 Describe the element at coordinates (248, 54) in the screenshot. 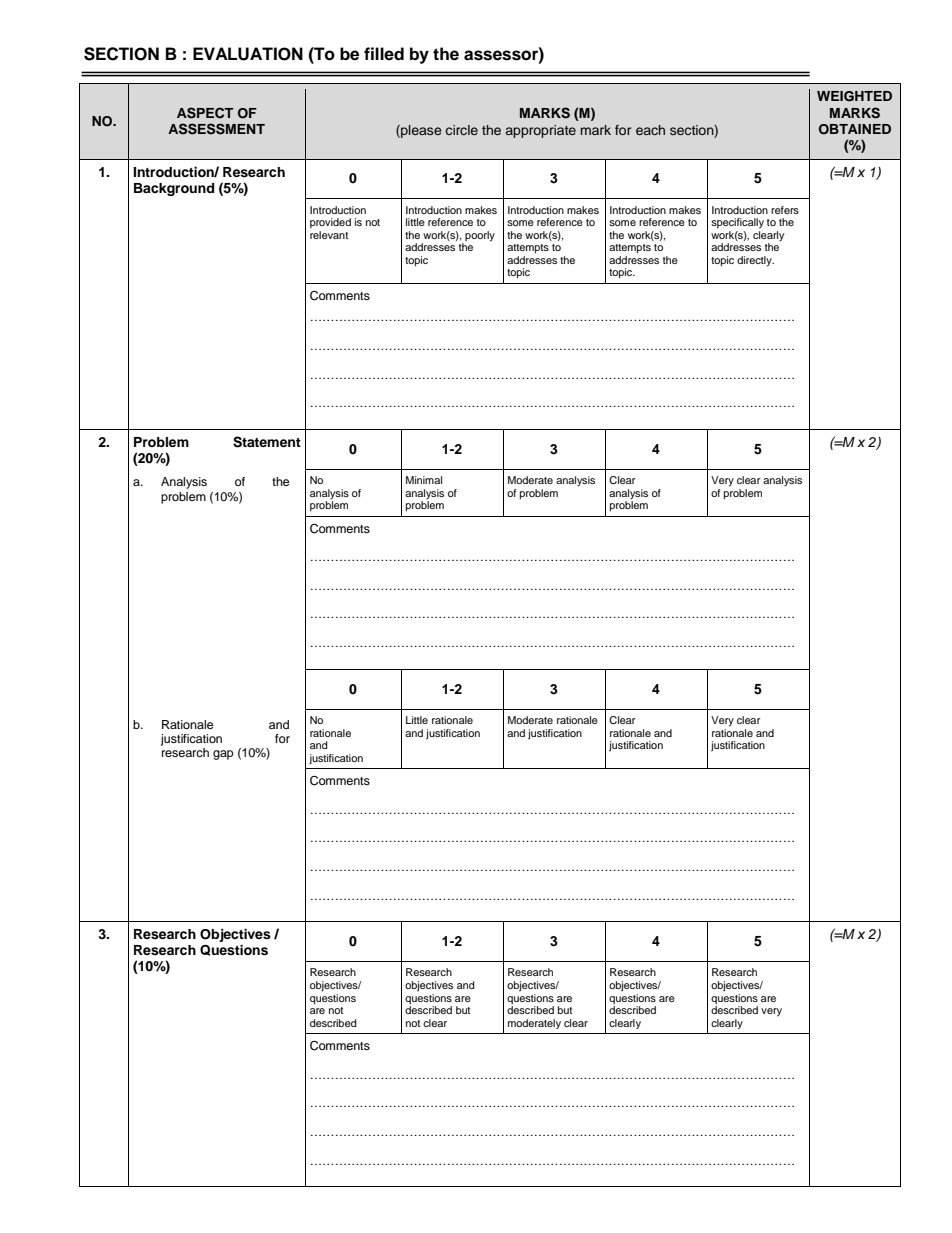

I see `EVALUATION` at that location.
